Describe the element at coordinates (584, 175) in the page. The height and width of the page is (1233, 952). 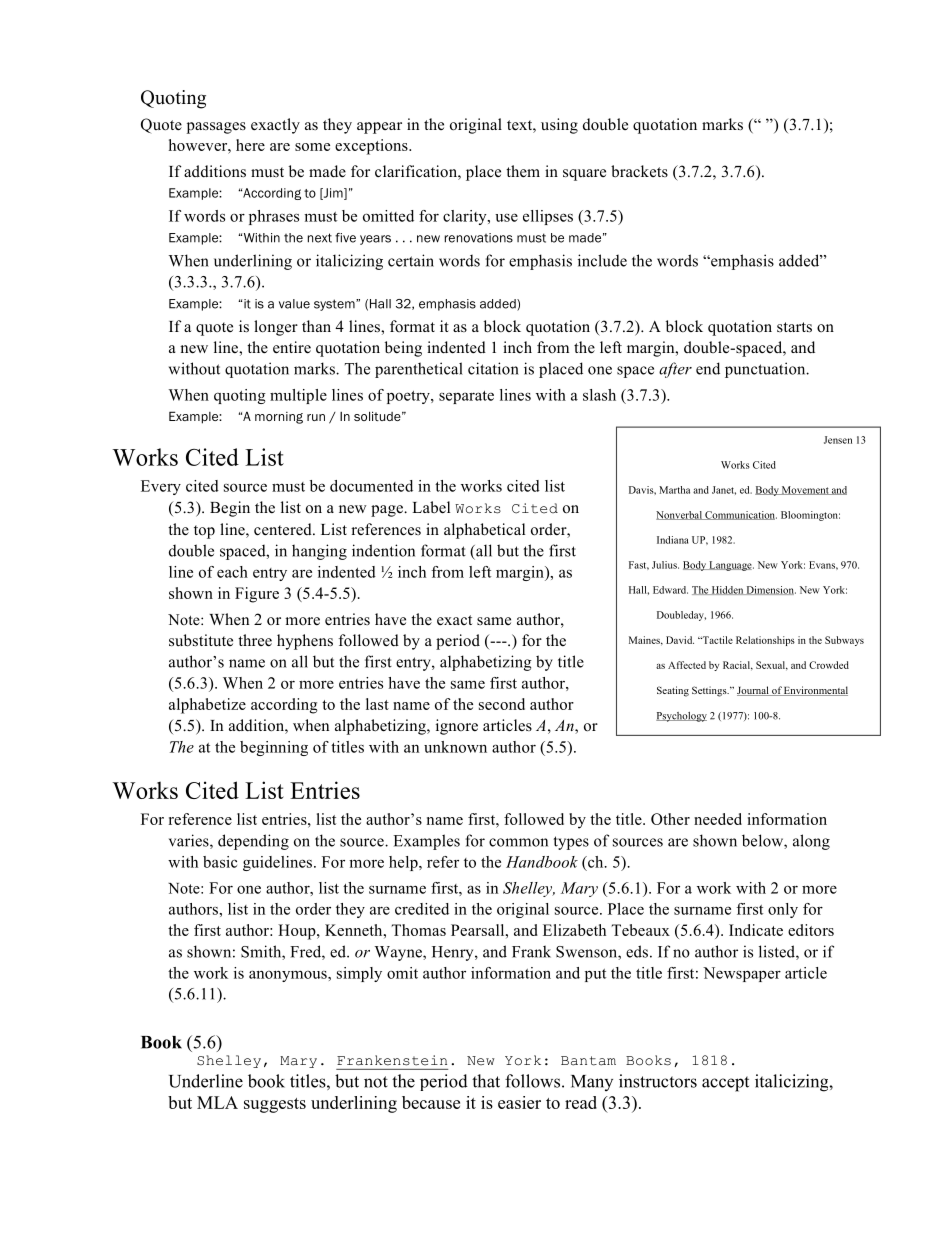
I see `square` at that location.
